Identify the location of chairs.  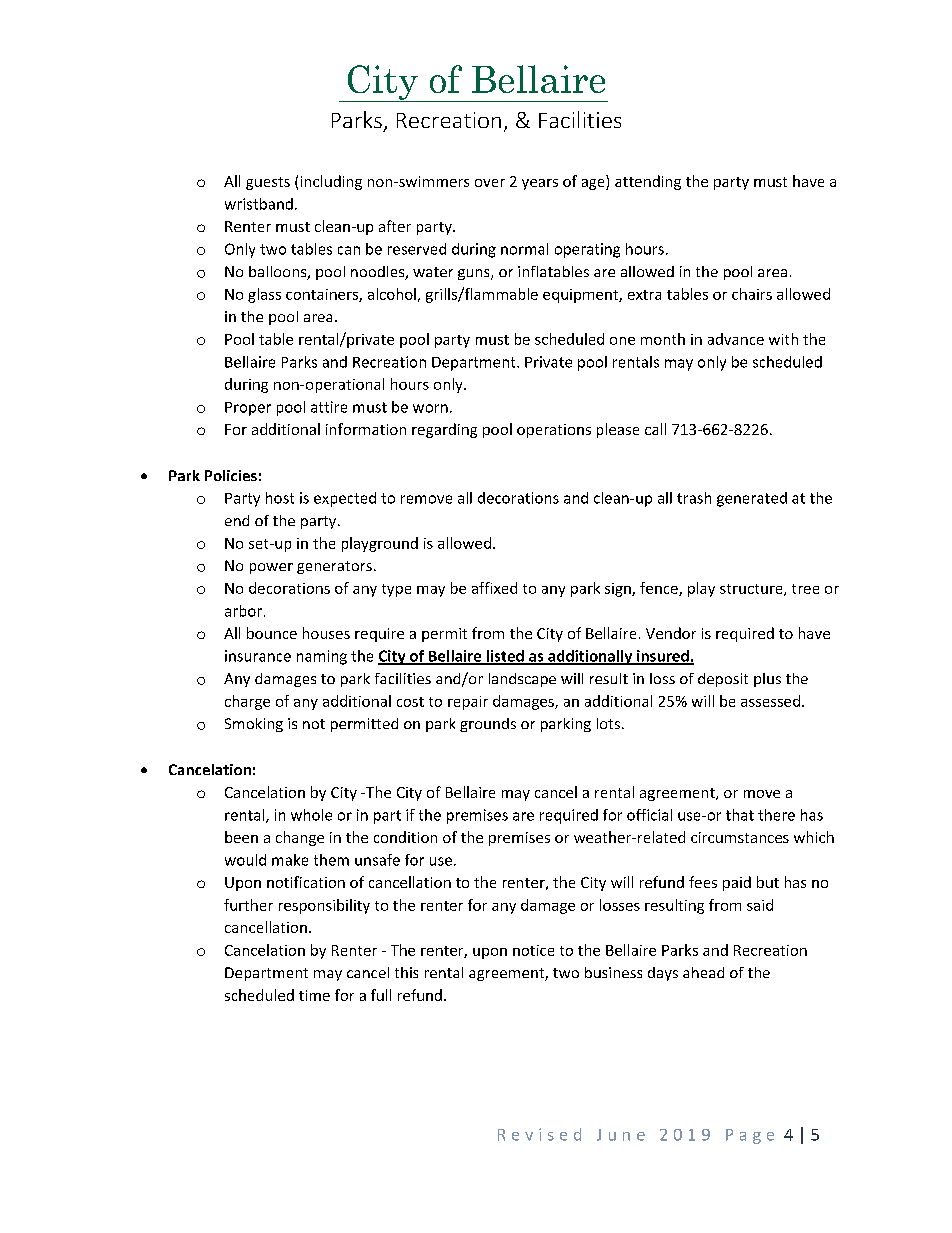
(752, 294).
